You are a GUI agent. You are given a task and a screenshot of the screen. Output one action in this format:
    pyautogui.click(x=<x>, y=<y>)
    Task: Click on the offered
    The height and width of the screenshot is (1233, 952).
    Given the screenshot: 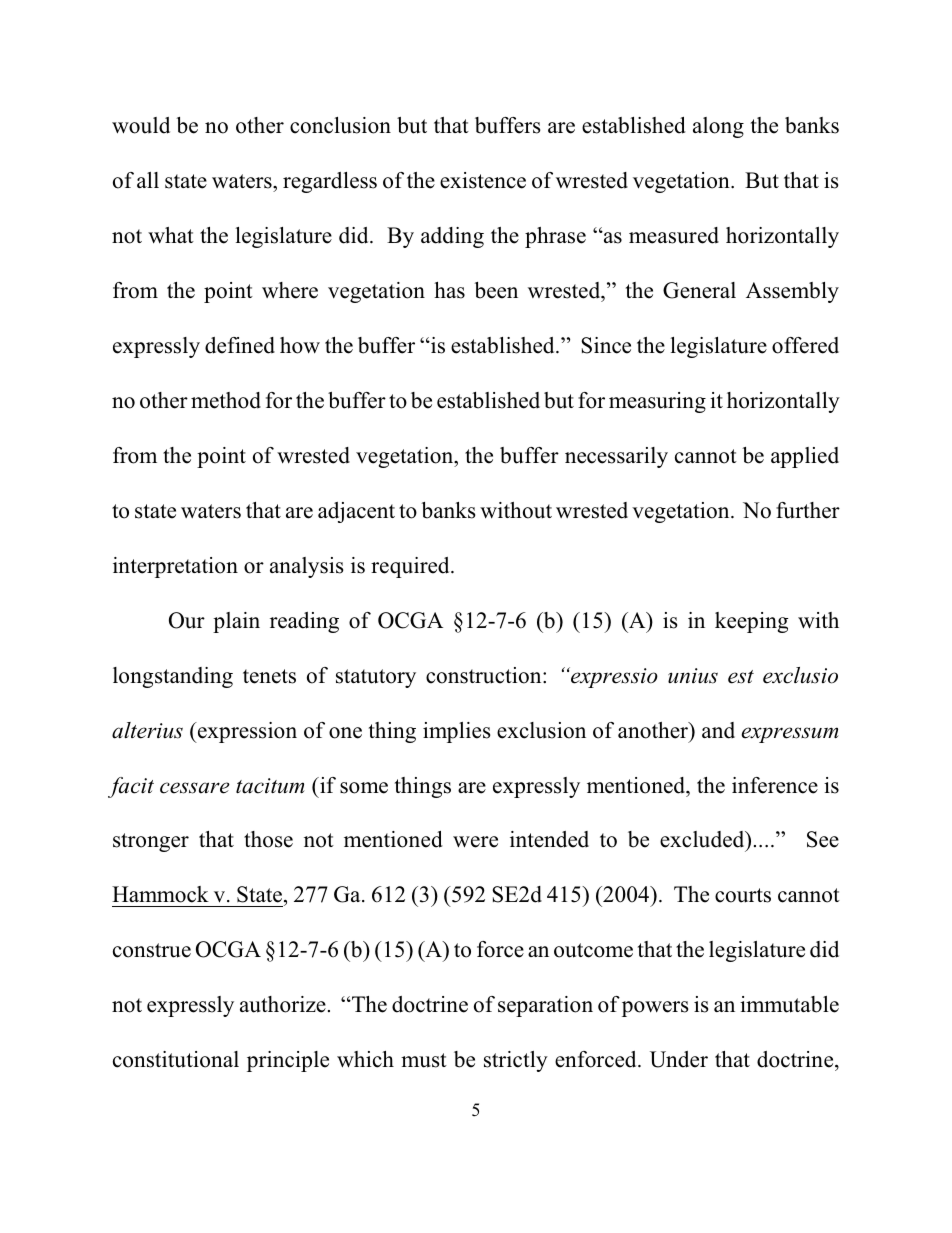 What is the action you would take?
    pyautogui.click(x=805, y=345)
